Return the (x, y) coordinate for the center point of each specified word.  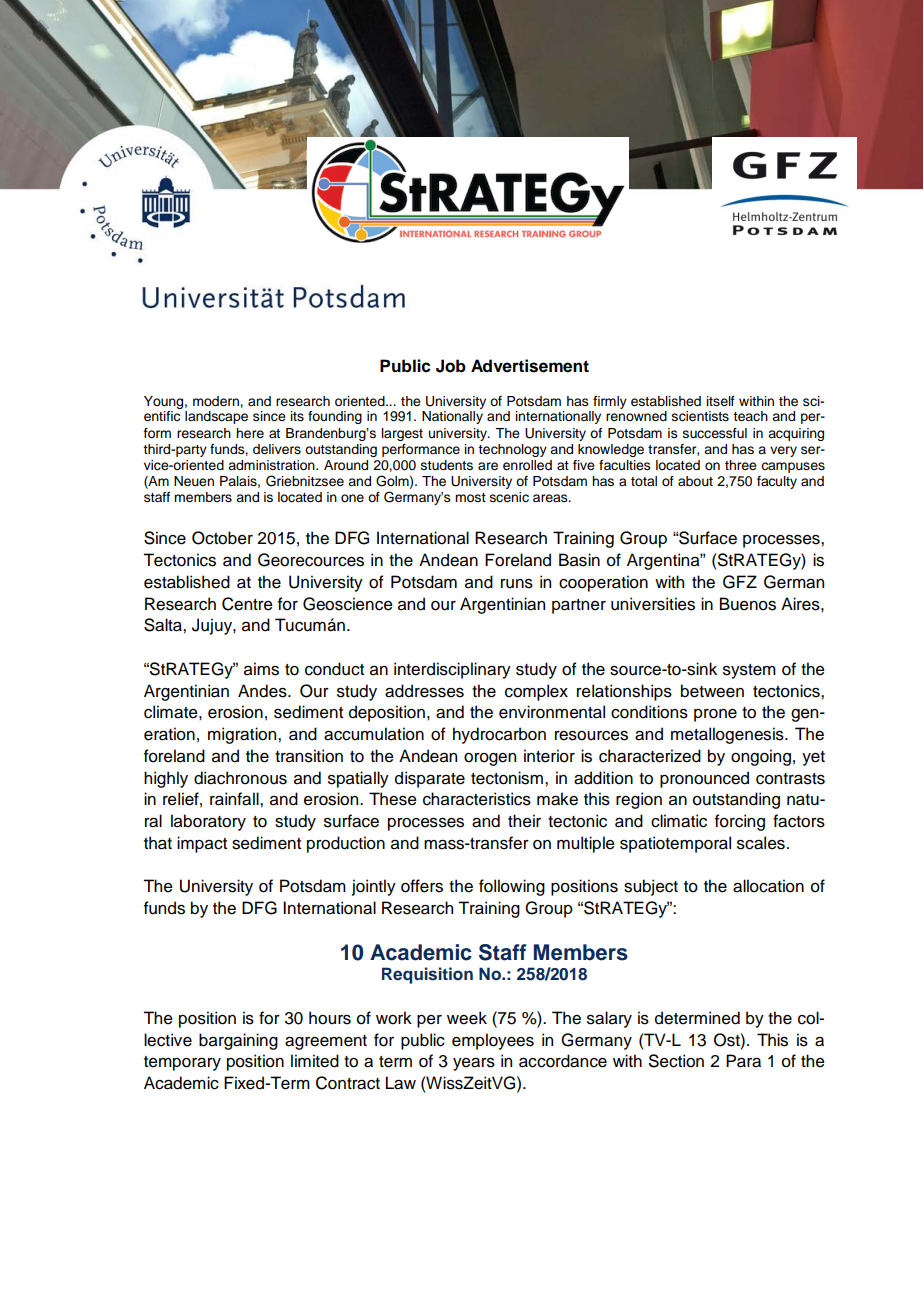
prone (715, 715)
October (222, 538)
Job (451, 366)
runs (517, 584)
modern (217, 401)
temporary (182, 1063)
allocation (768, 886)
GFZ (740, 582)
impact (202, 844)
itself (721, 401)
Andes (263, 691)
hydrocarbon (499, 735)
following (512, 887)
